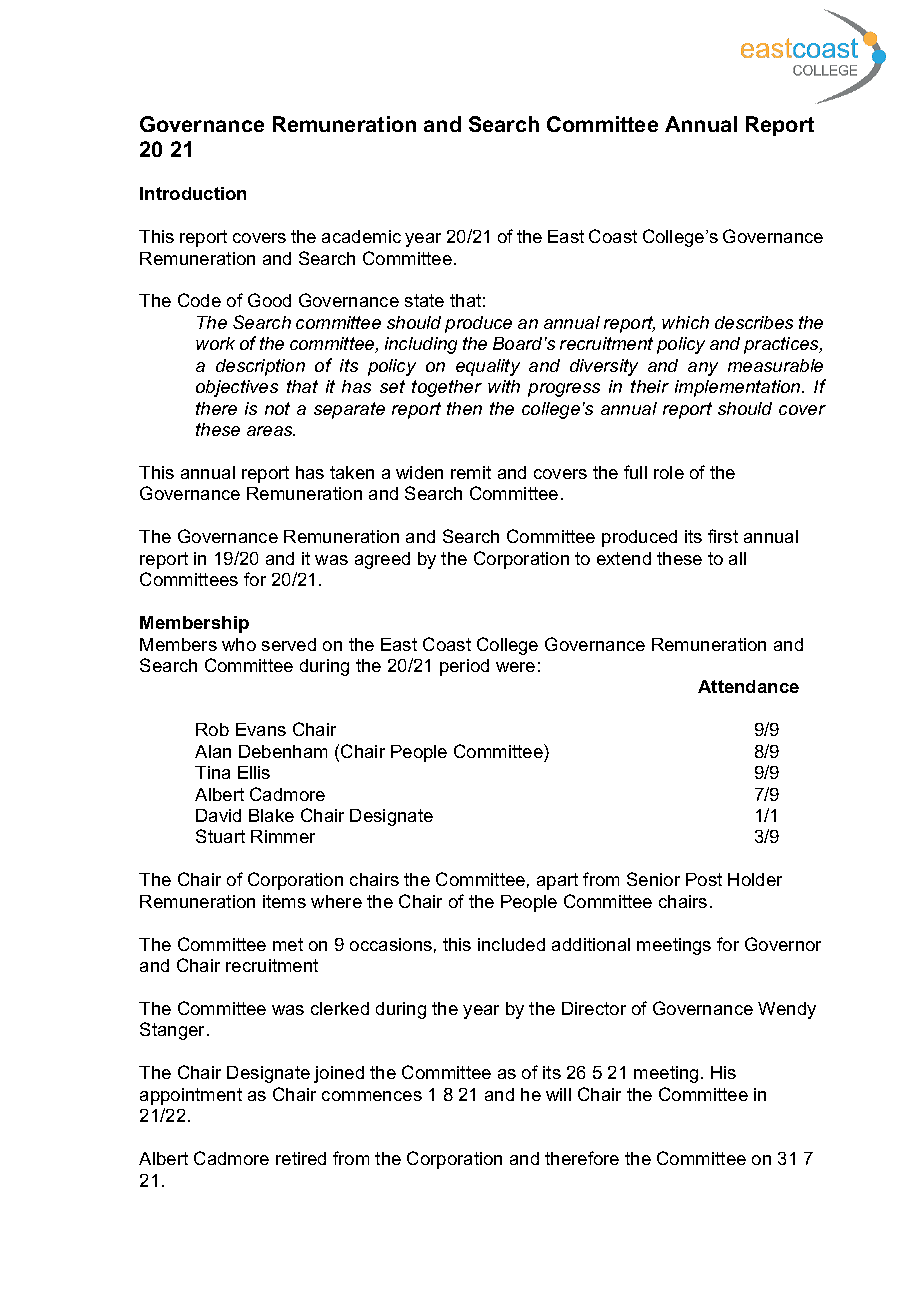  What do you see at coordinates (464, 667) in the screenshot?
I see `period` at bounding box center [464, 667].
